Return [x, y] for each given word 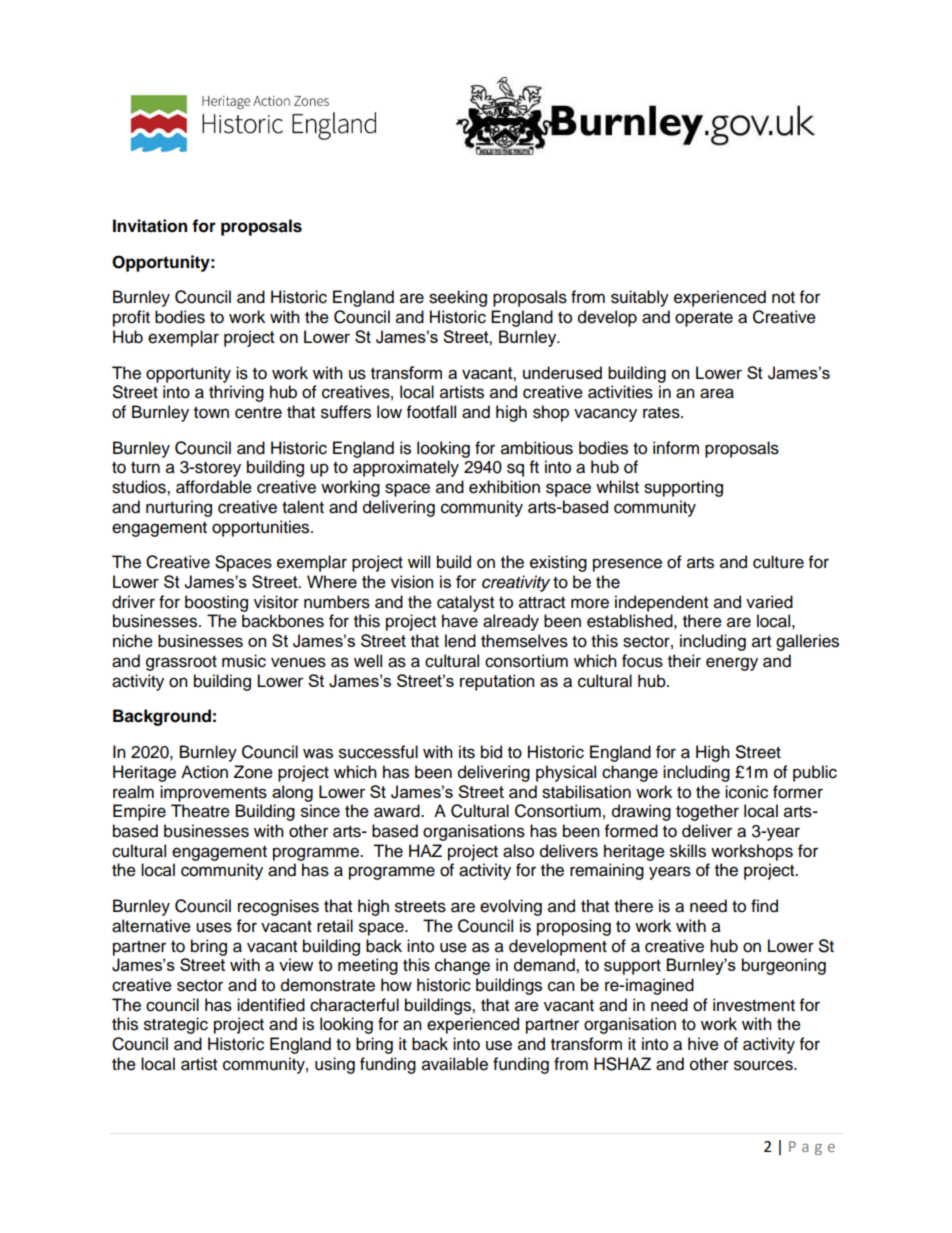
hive [703, 1044]
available [455, 1064]
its [467, 752]
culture [778, 562]
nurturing [179, 508]
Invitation [150, 226]
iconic [746, 792]
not [783, 298]
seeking [458, 298]
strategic [176, 1025]
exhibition [504, 487]
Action [204, 772]
